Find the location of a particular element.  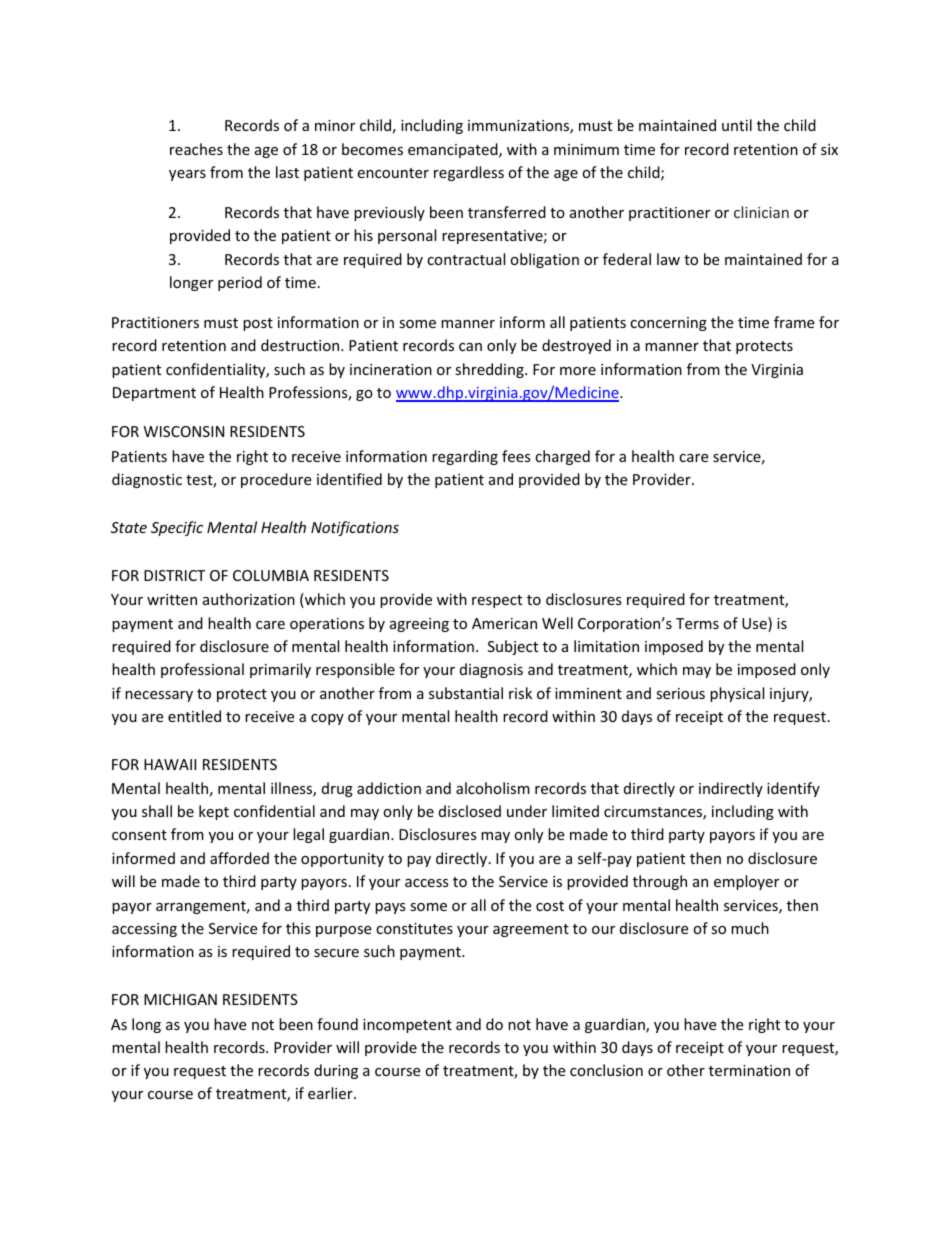

Use is located at coordinates (755, 624).
